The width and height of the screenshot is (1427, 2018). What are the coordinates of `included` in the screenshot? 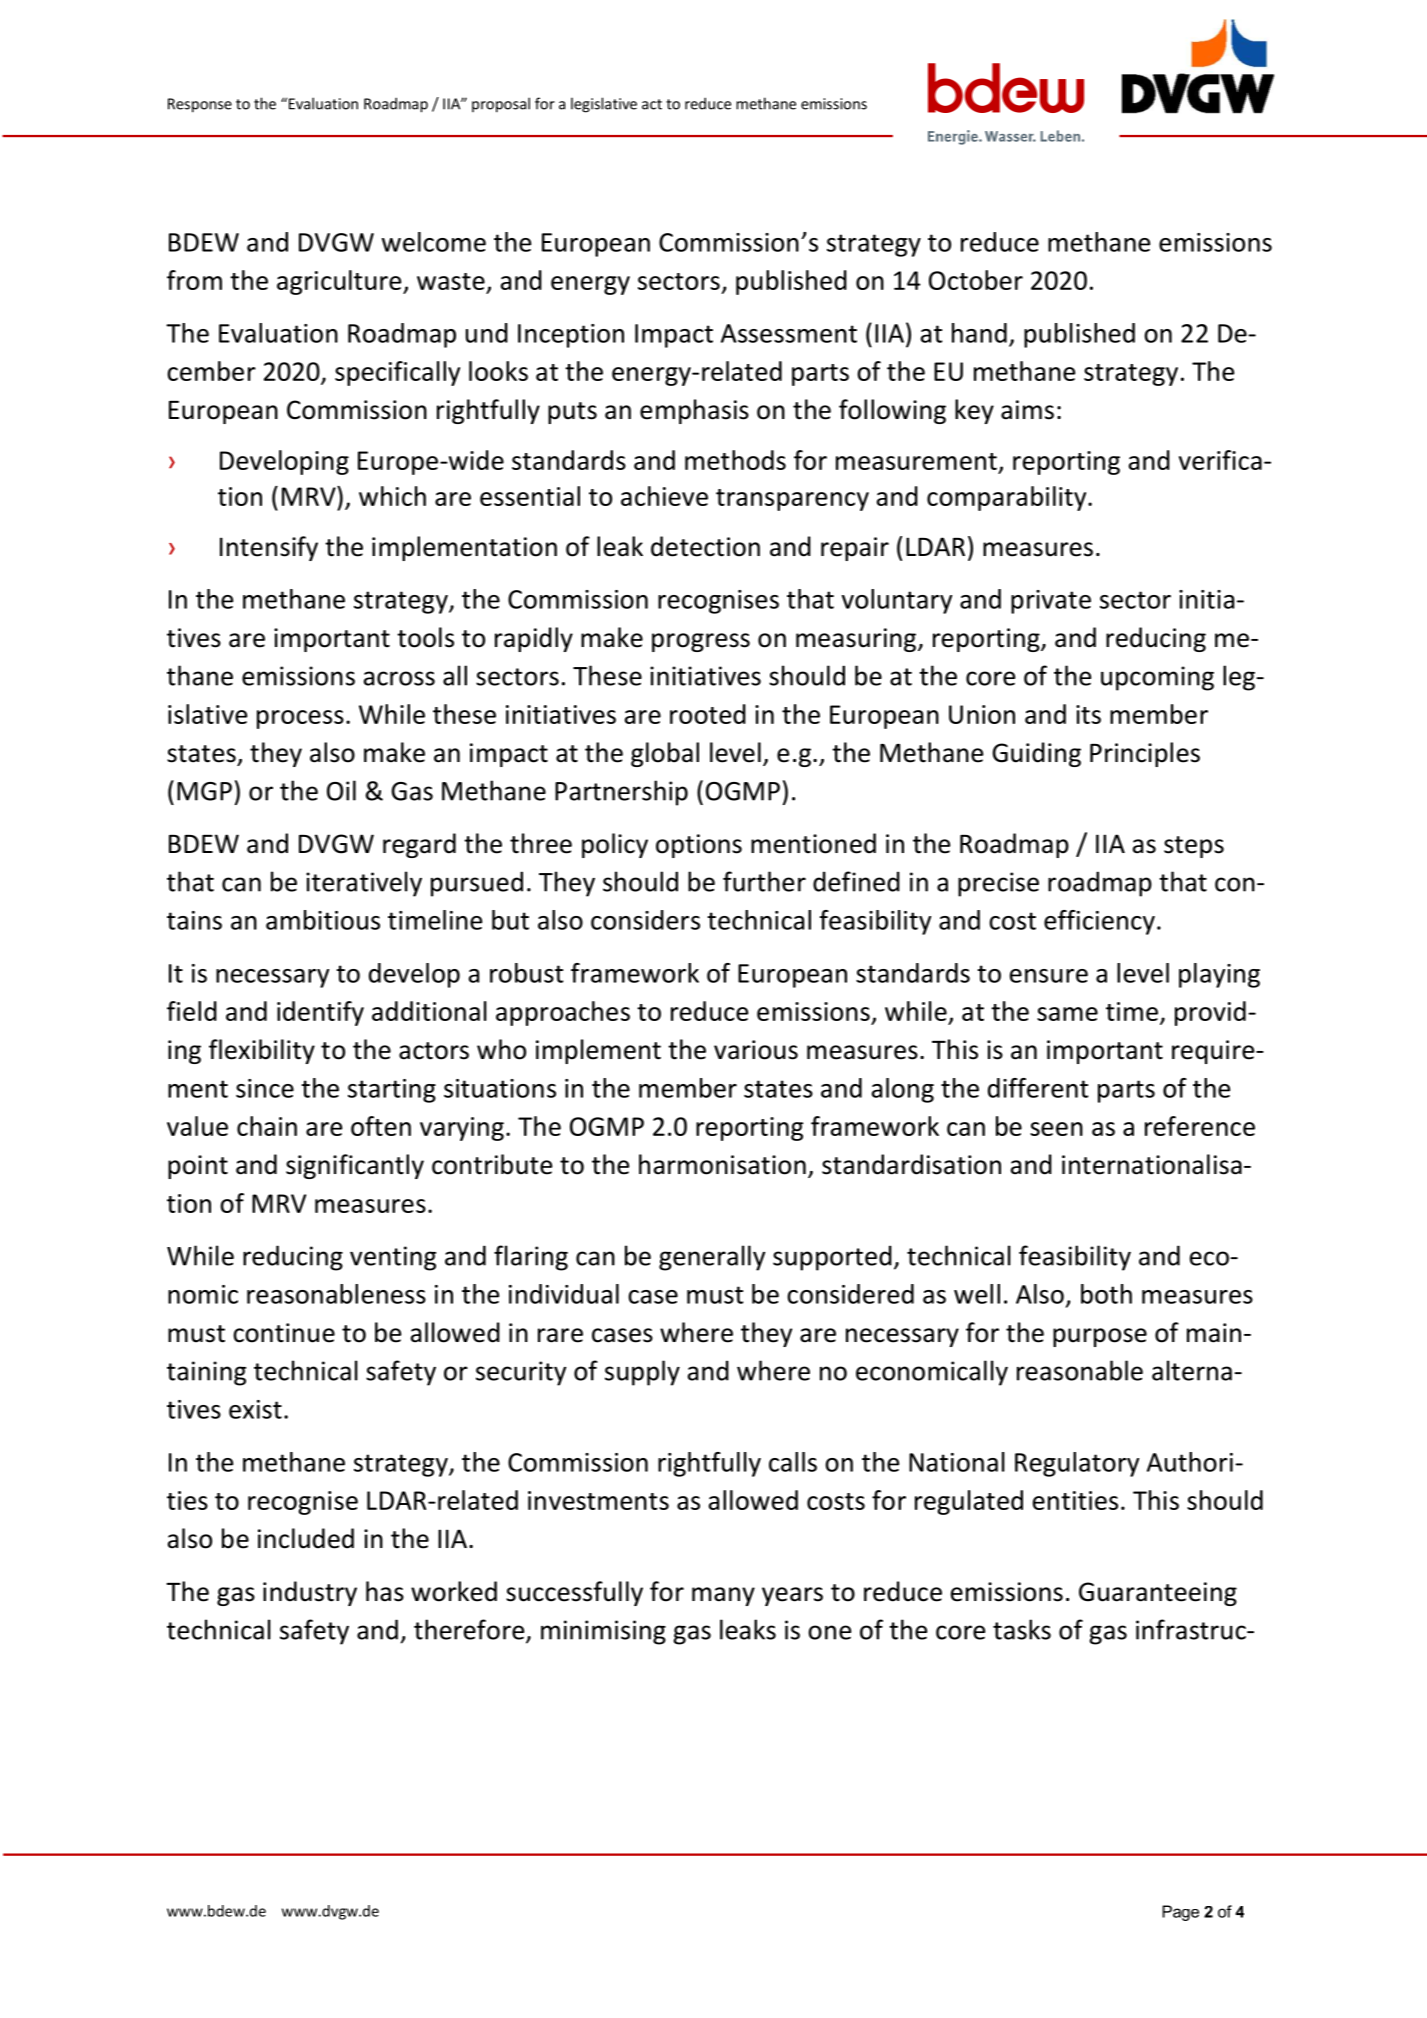 It's located at (306, 1538).
